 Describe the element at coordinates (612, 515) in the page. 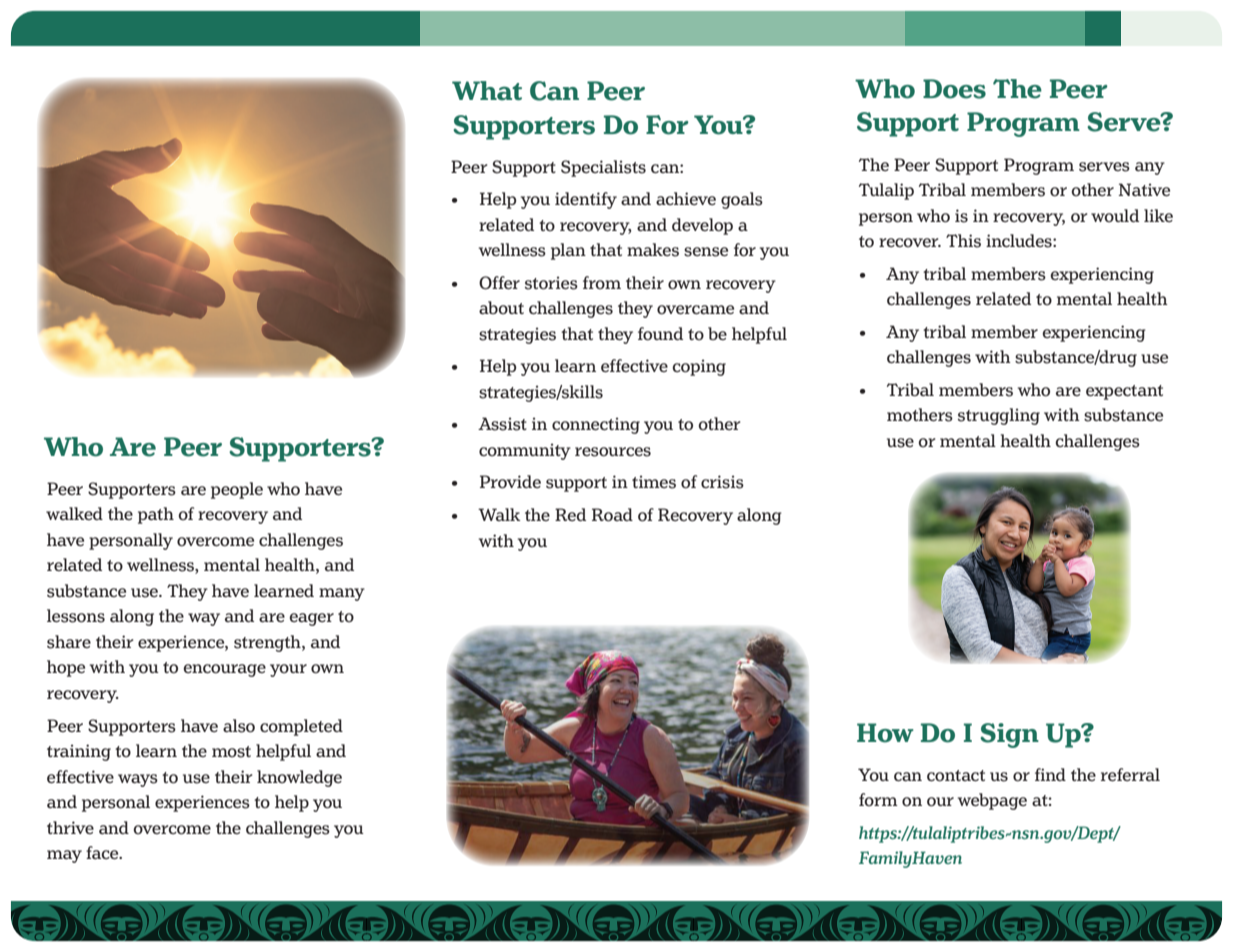

I see `Road` at that location.
